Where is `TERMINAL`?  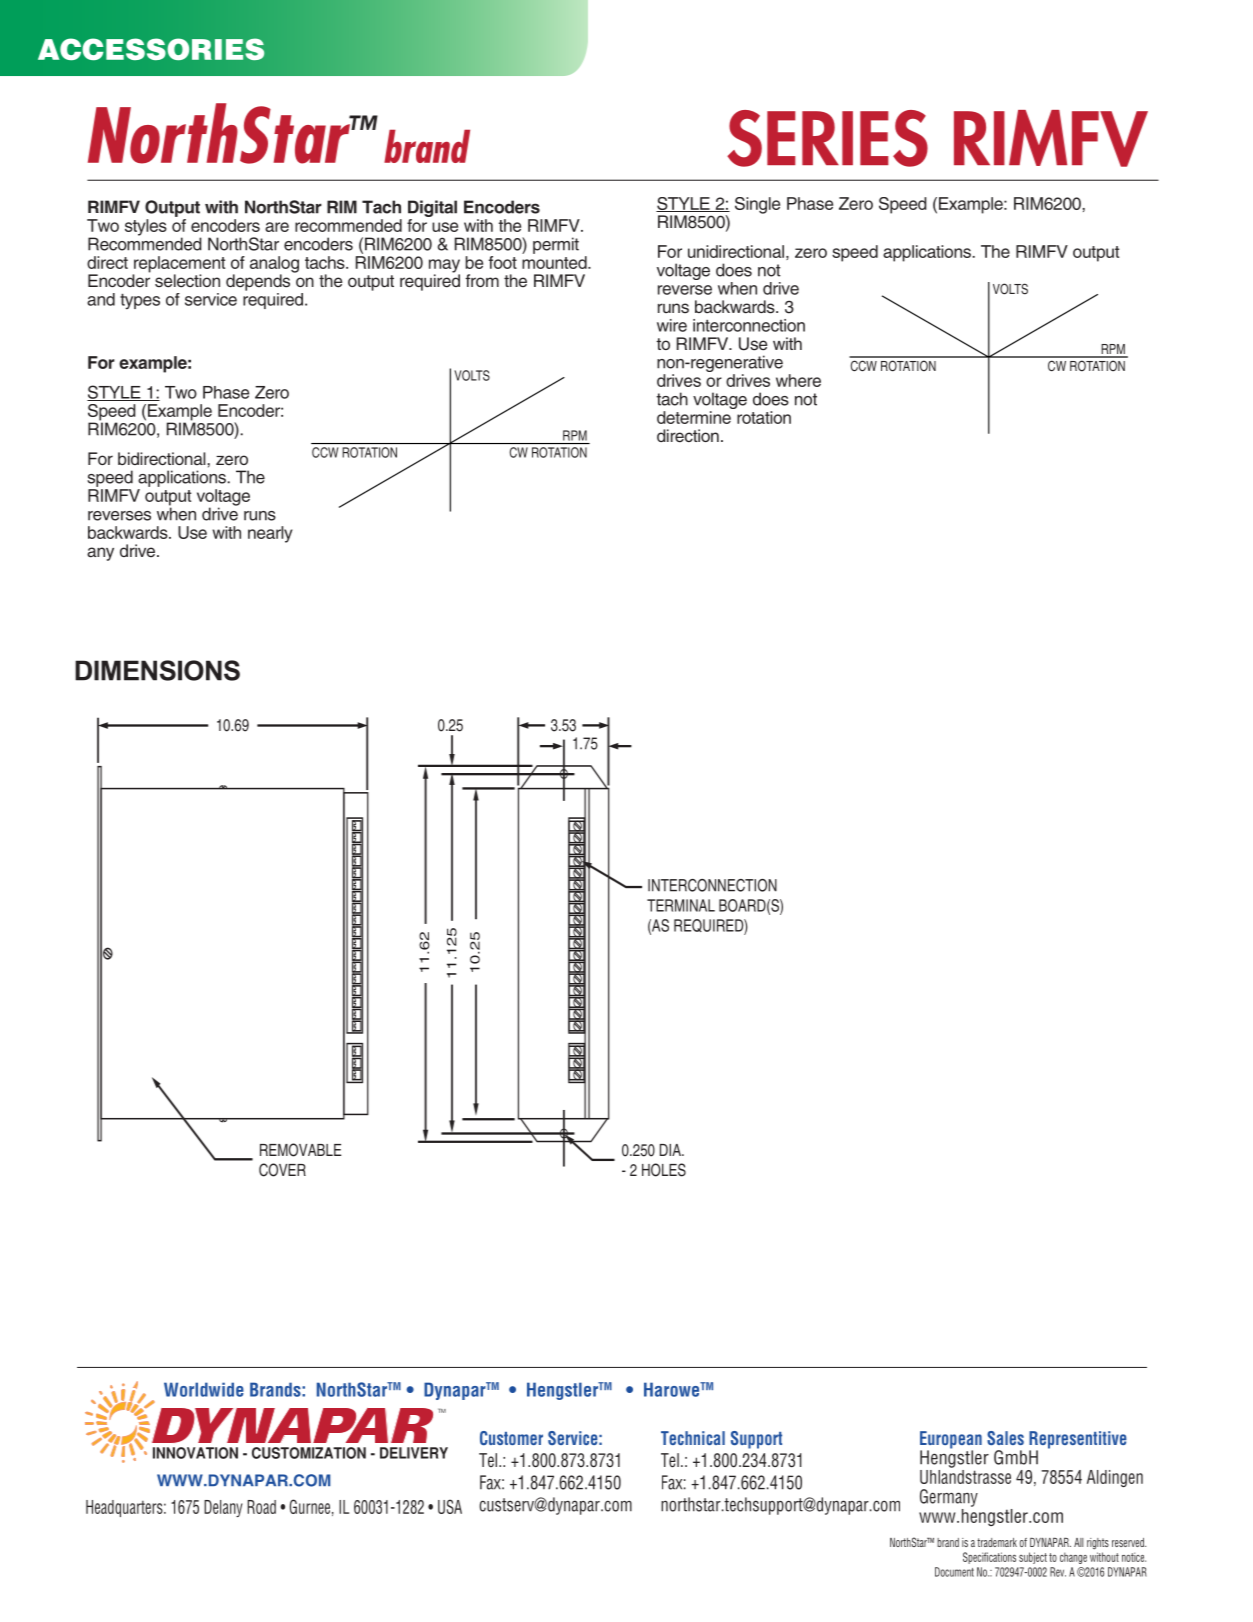
TERMINAL is located at coordinates (681, 905).
